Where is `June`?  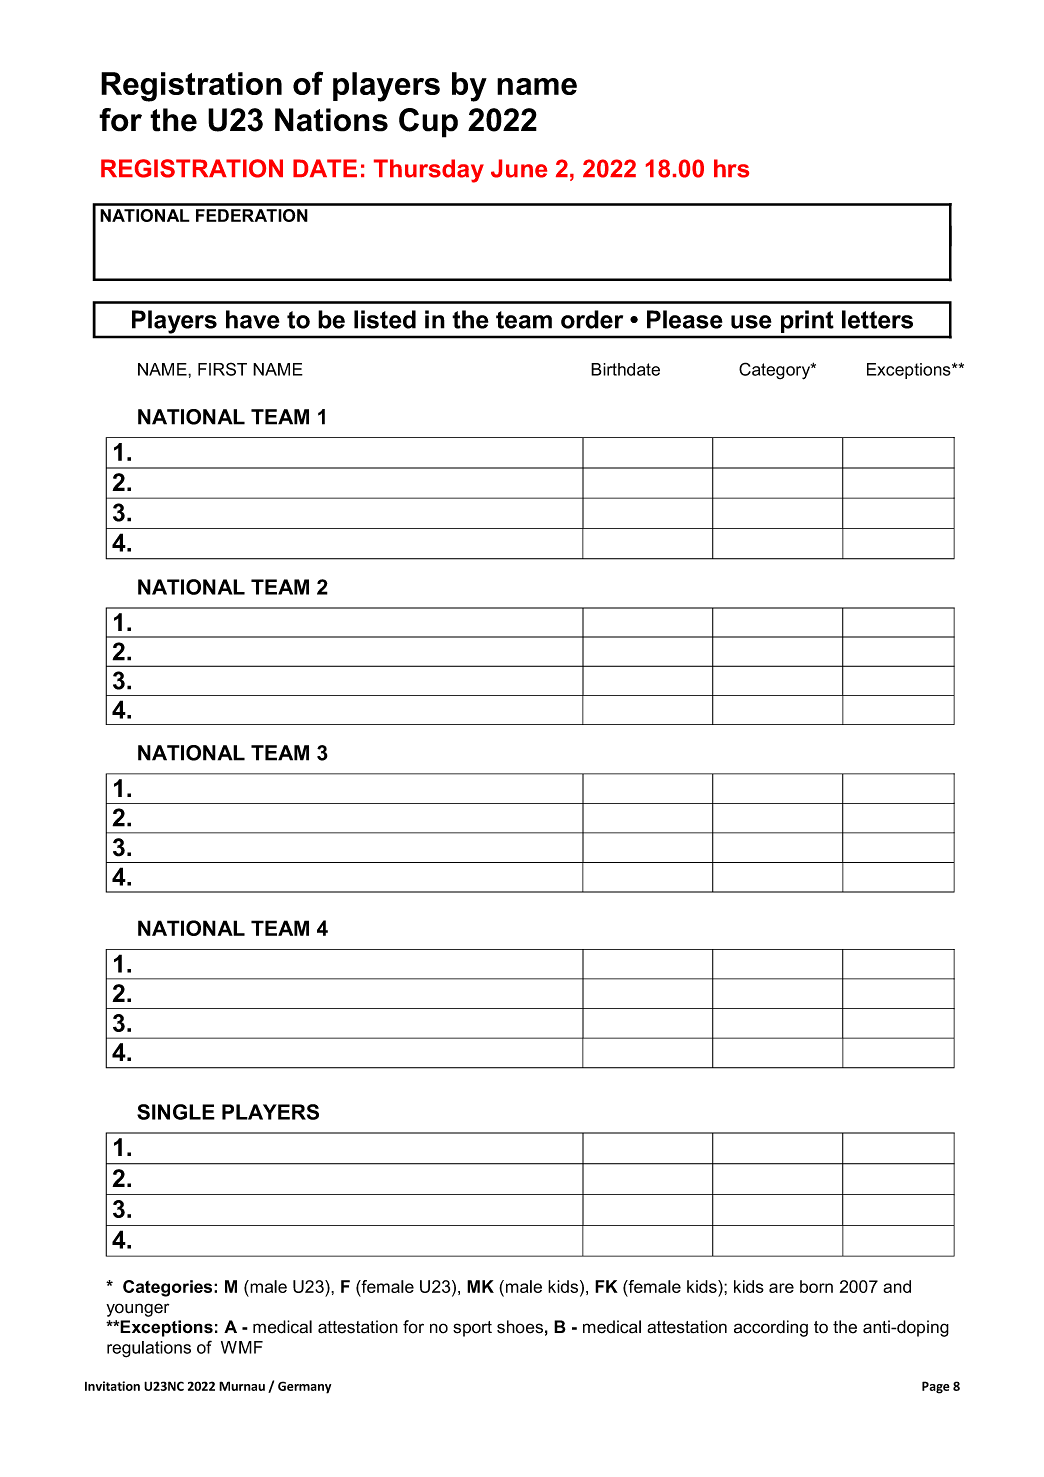
June is located at coordinates (519, 168).
